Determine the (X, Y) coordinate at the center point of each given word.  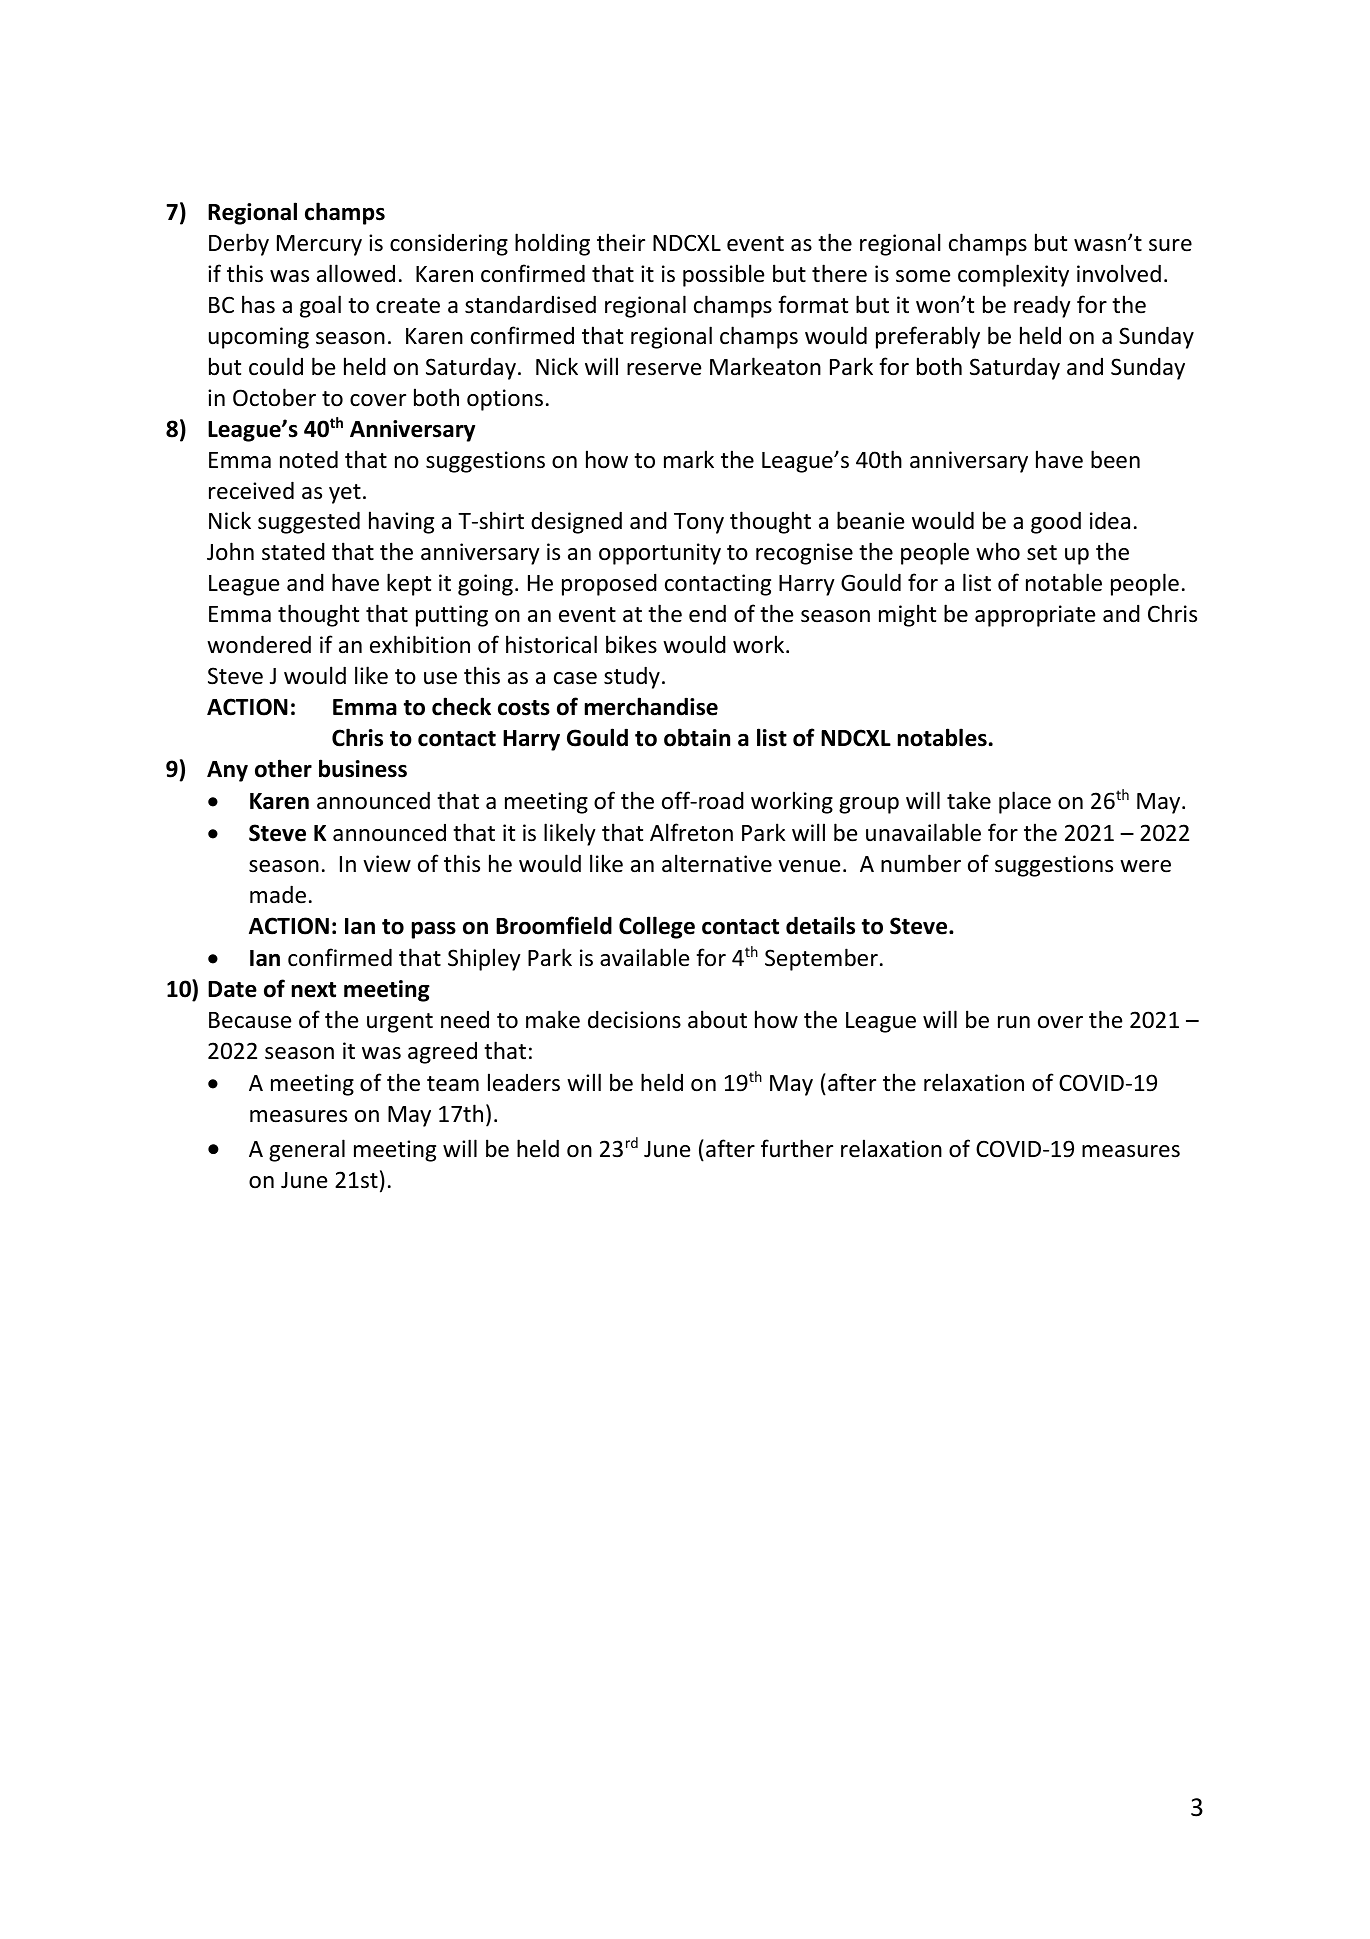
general (307, 1150)
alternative (717, 863)
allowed (356, 273)
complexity (1013, 275)
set (1042, 553)
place (1025, 802)
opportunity (660, 554)
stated (293, 551)
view (387, 864)
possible (723, 275)
